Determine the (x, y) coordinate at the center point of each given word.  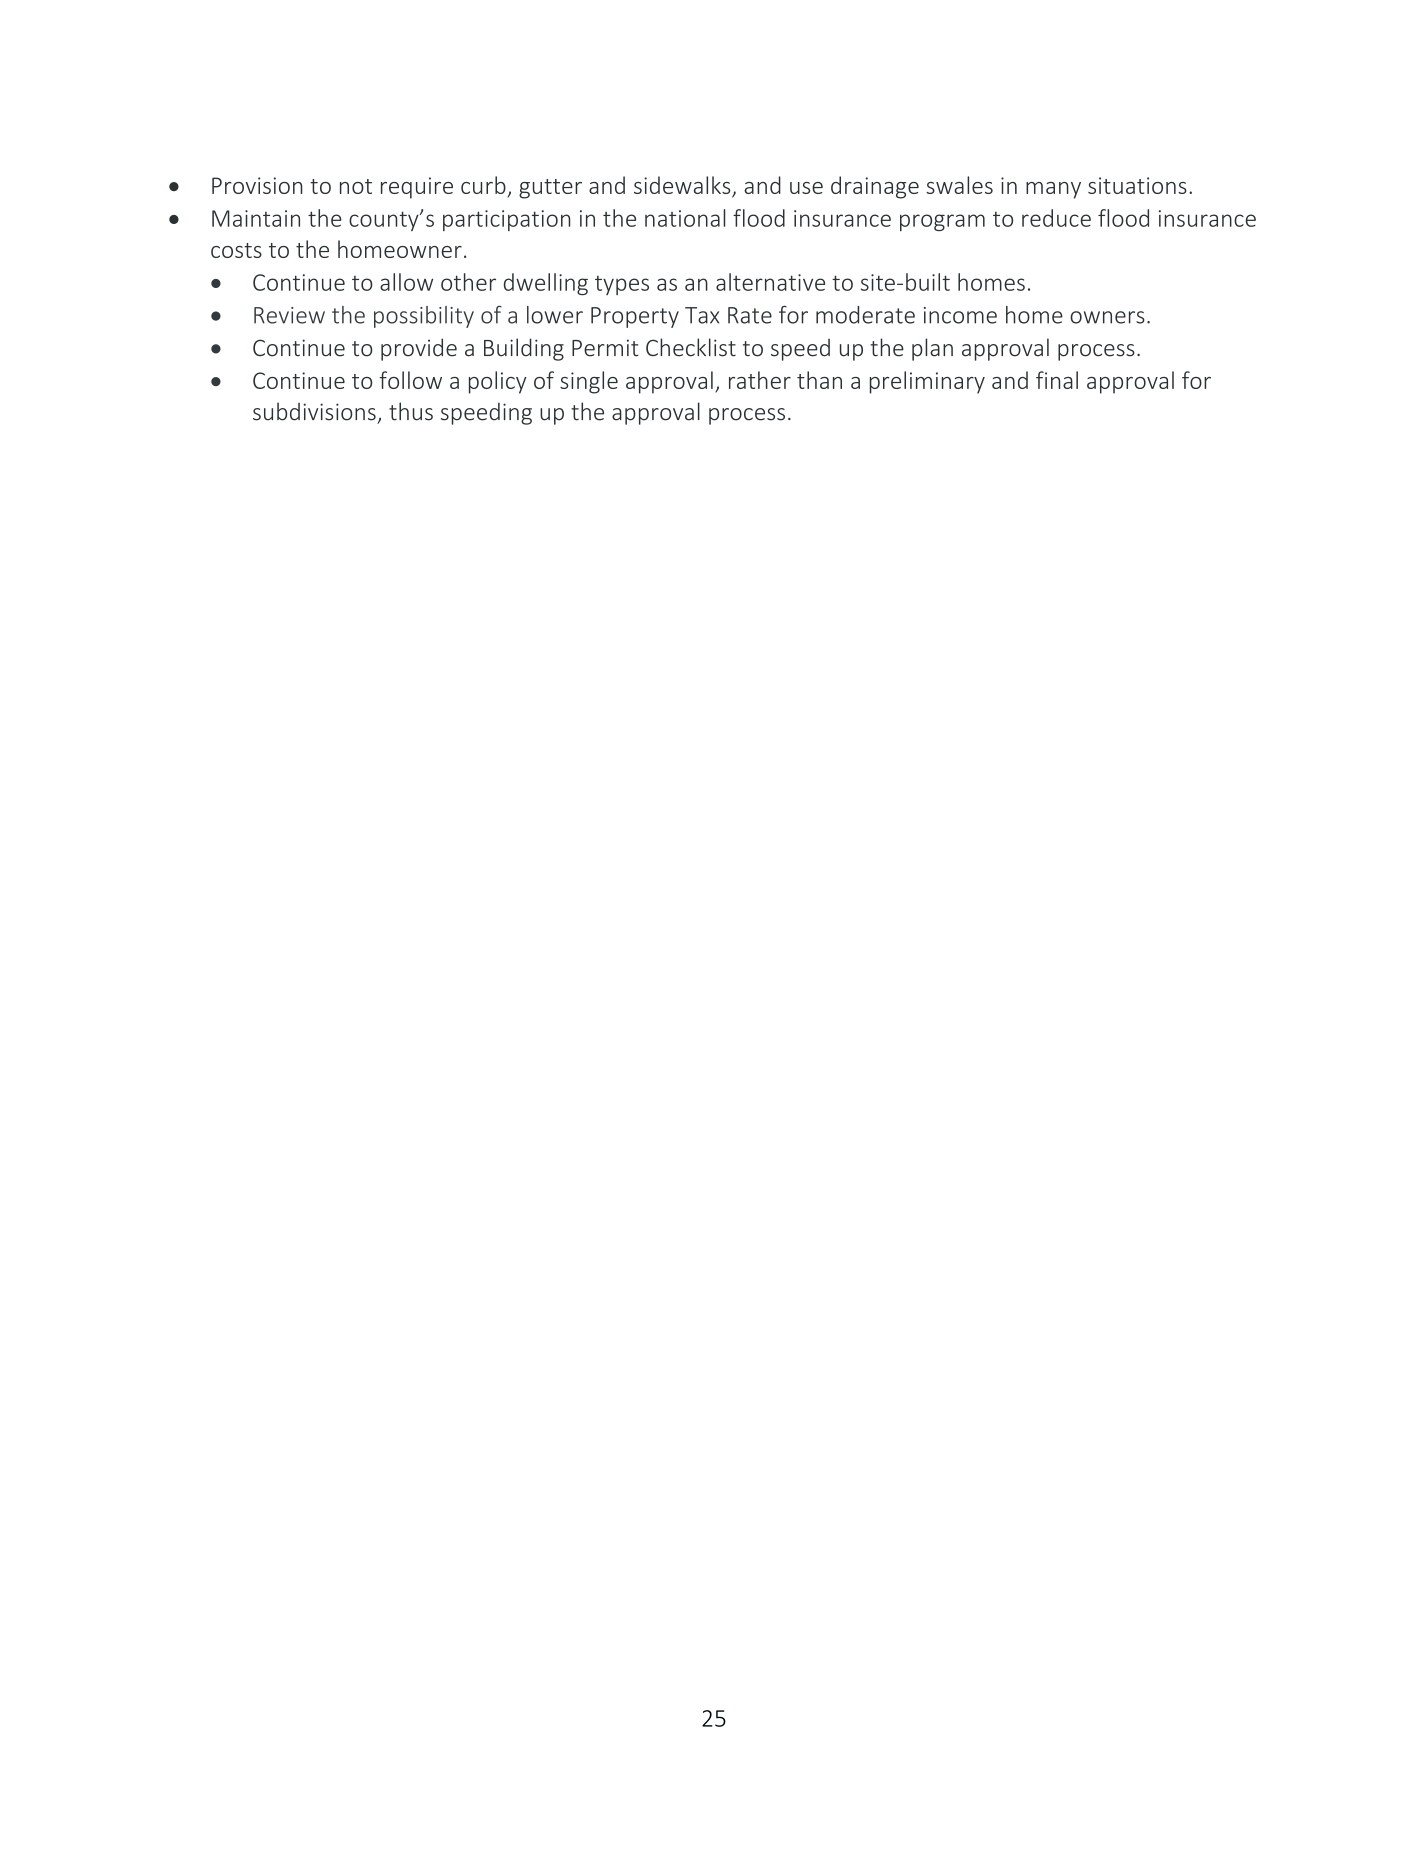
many (1053, 190)
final (1057, 380)
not (356, 186)
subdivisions (314, 411)
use (806, 188)
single (589, 382)
